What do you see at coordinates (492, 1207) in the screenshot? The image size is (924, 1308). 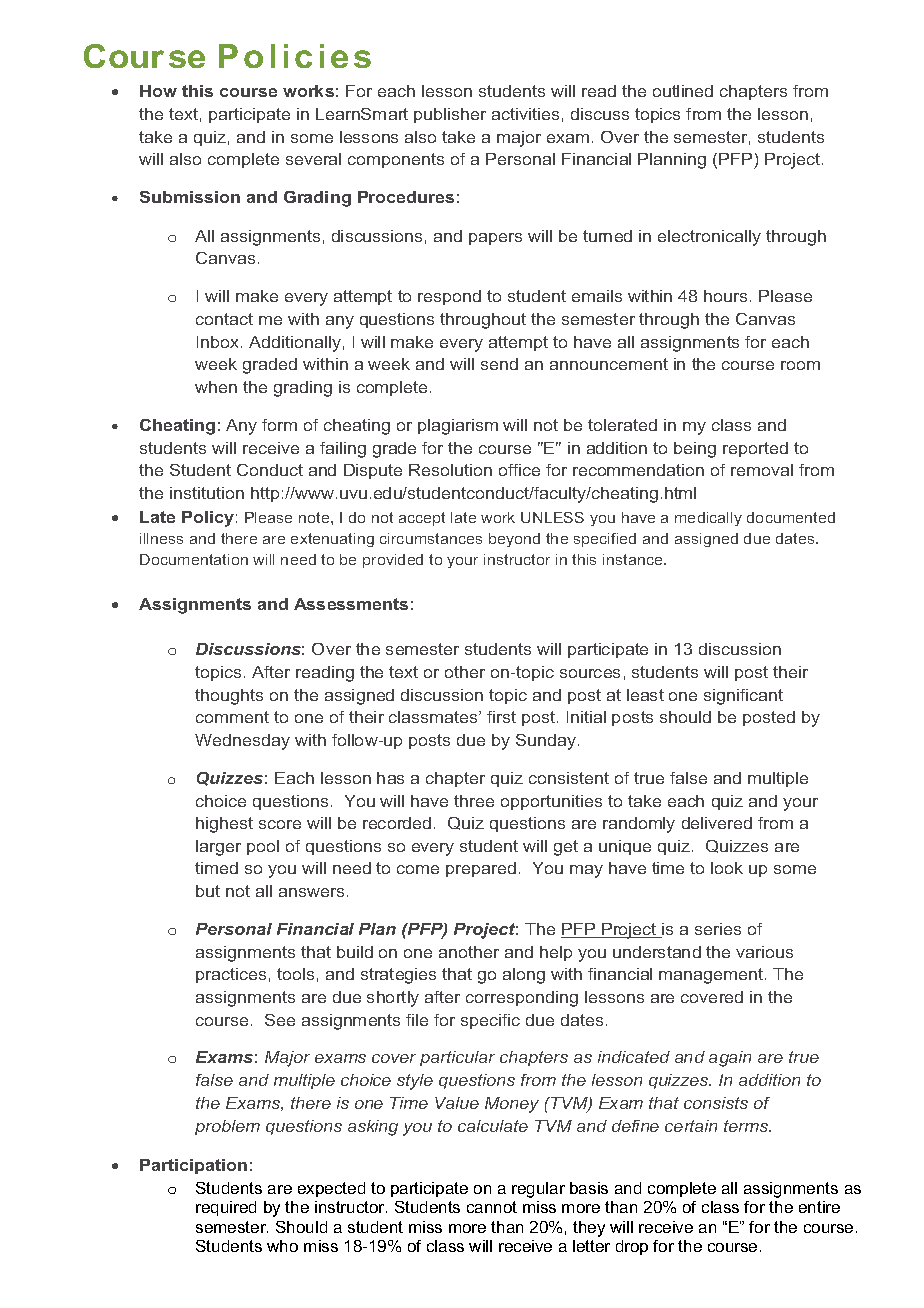 I see `cannot` at bounding box center [492, 1207].
